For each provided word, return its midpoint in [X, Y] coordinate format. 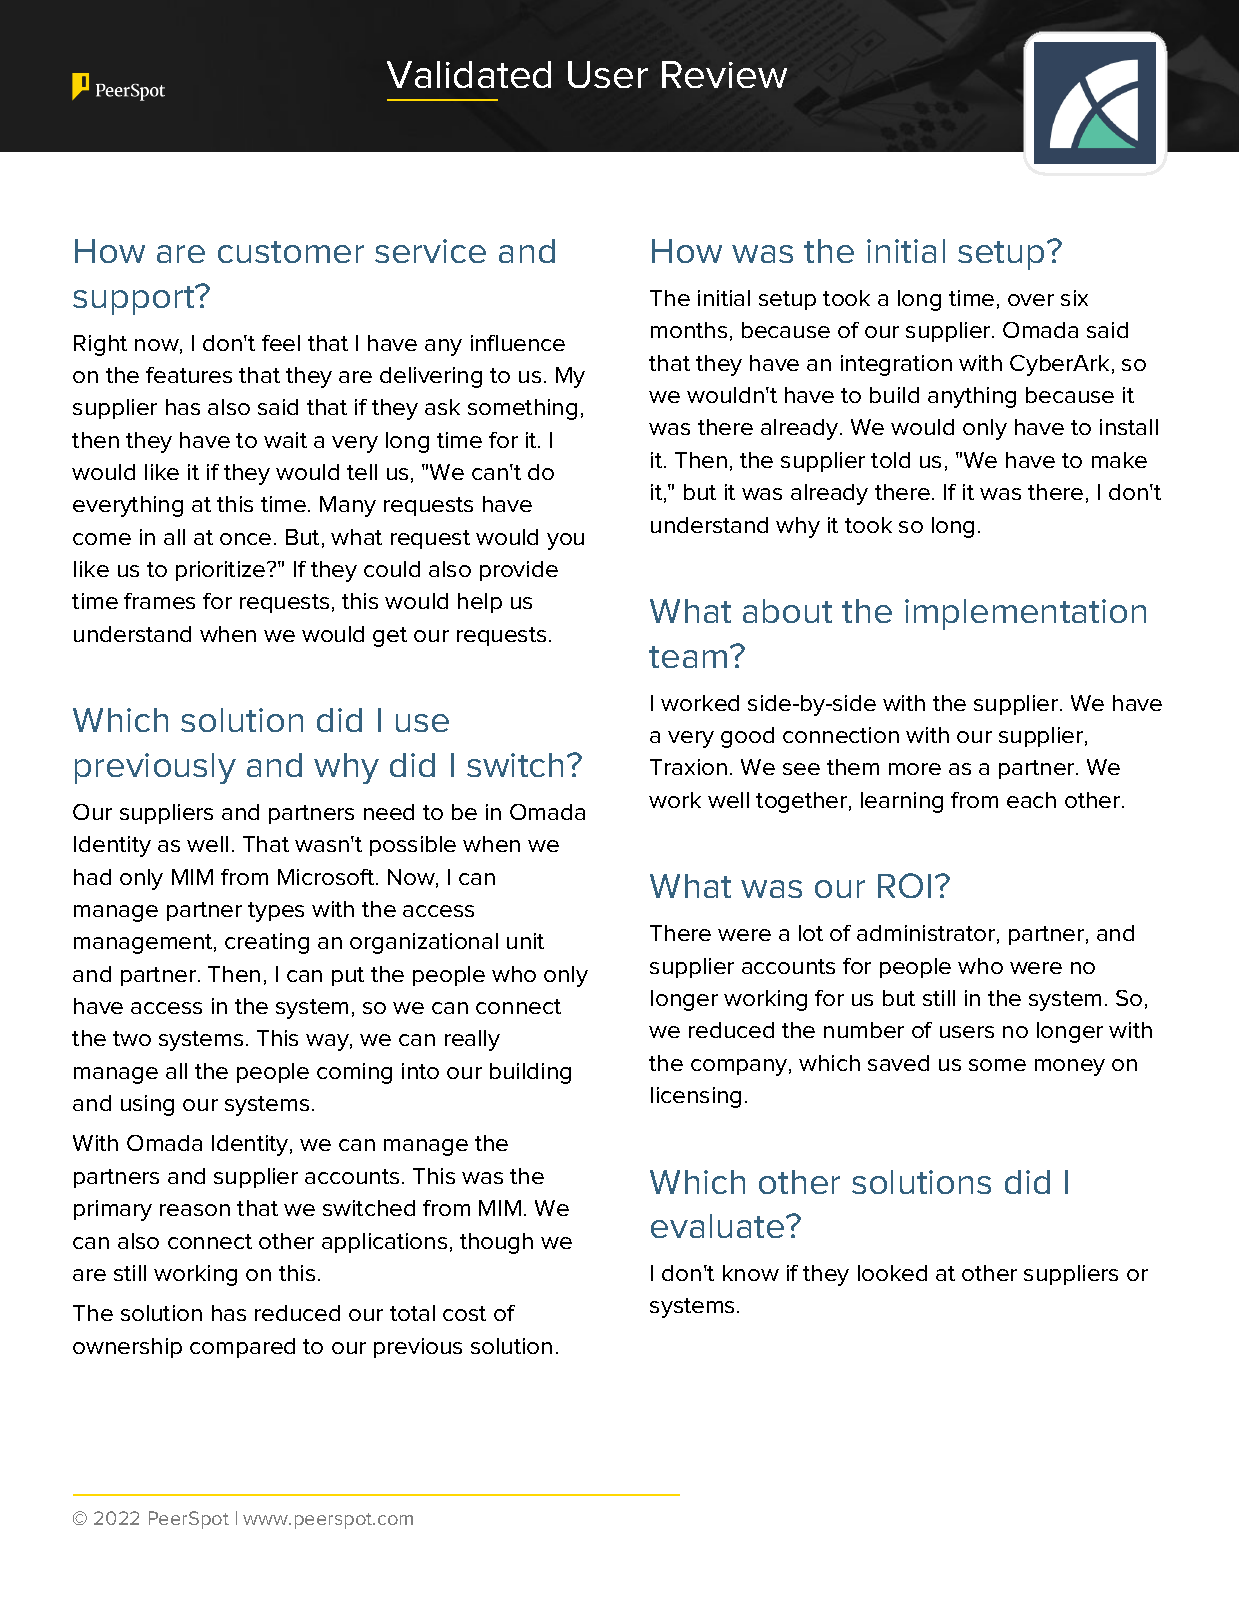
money [1070, 1067]
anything [972, 397]
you [565, 541]
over [1031, 300]
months [689, 330]
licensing [696, 1097]
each [1031, 800]
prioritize [222, 571]
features [189, 375]
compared [242, 1348]
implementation [1025, 614]
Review [724, 74]
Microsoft [326, 877]
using [147, 1105]
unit [525, 941]
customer [291, 252]
